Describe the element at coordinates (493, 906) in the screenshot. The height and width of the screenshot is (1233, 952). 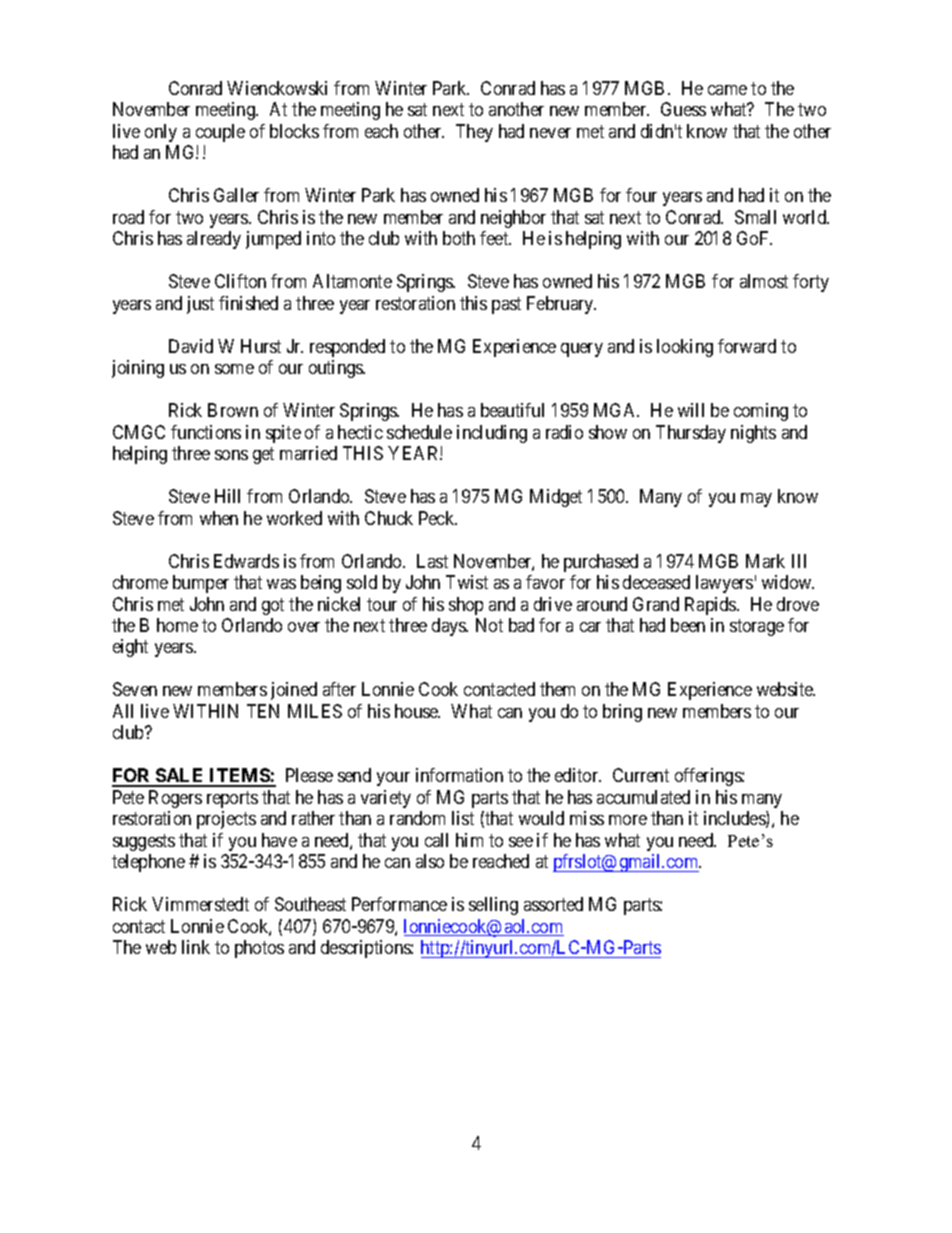
I see `selling` at that location.
